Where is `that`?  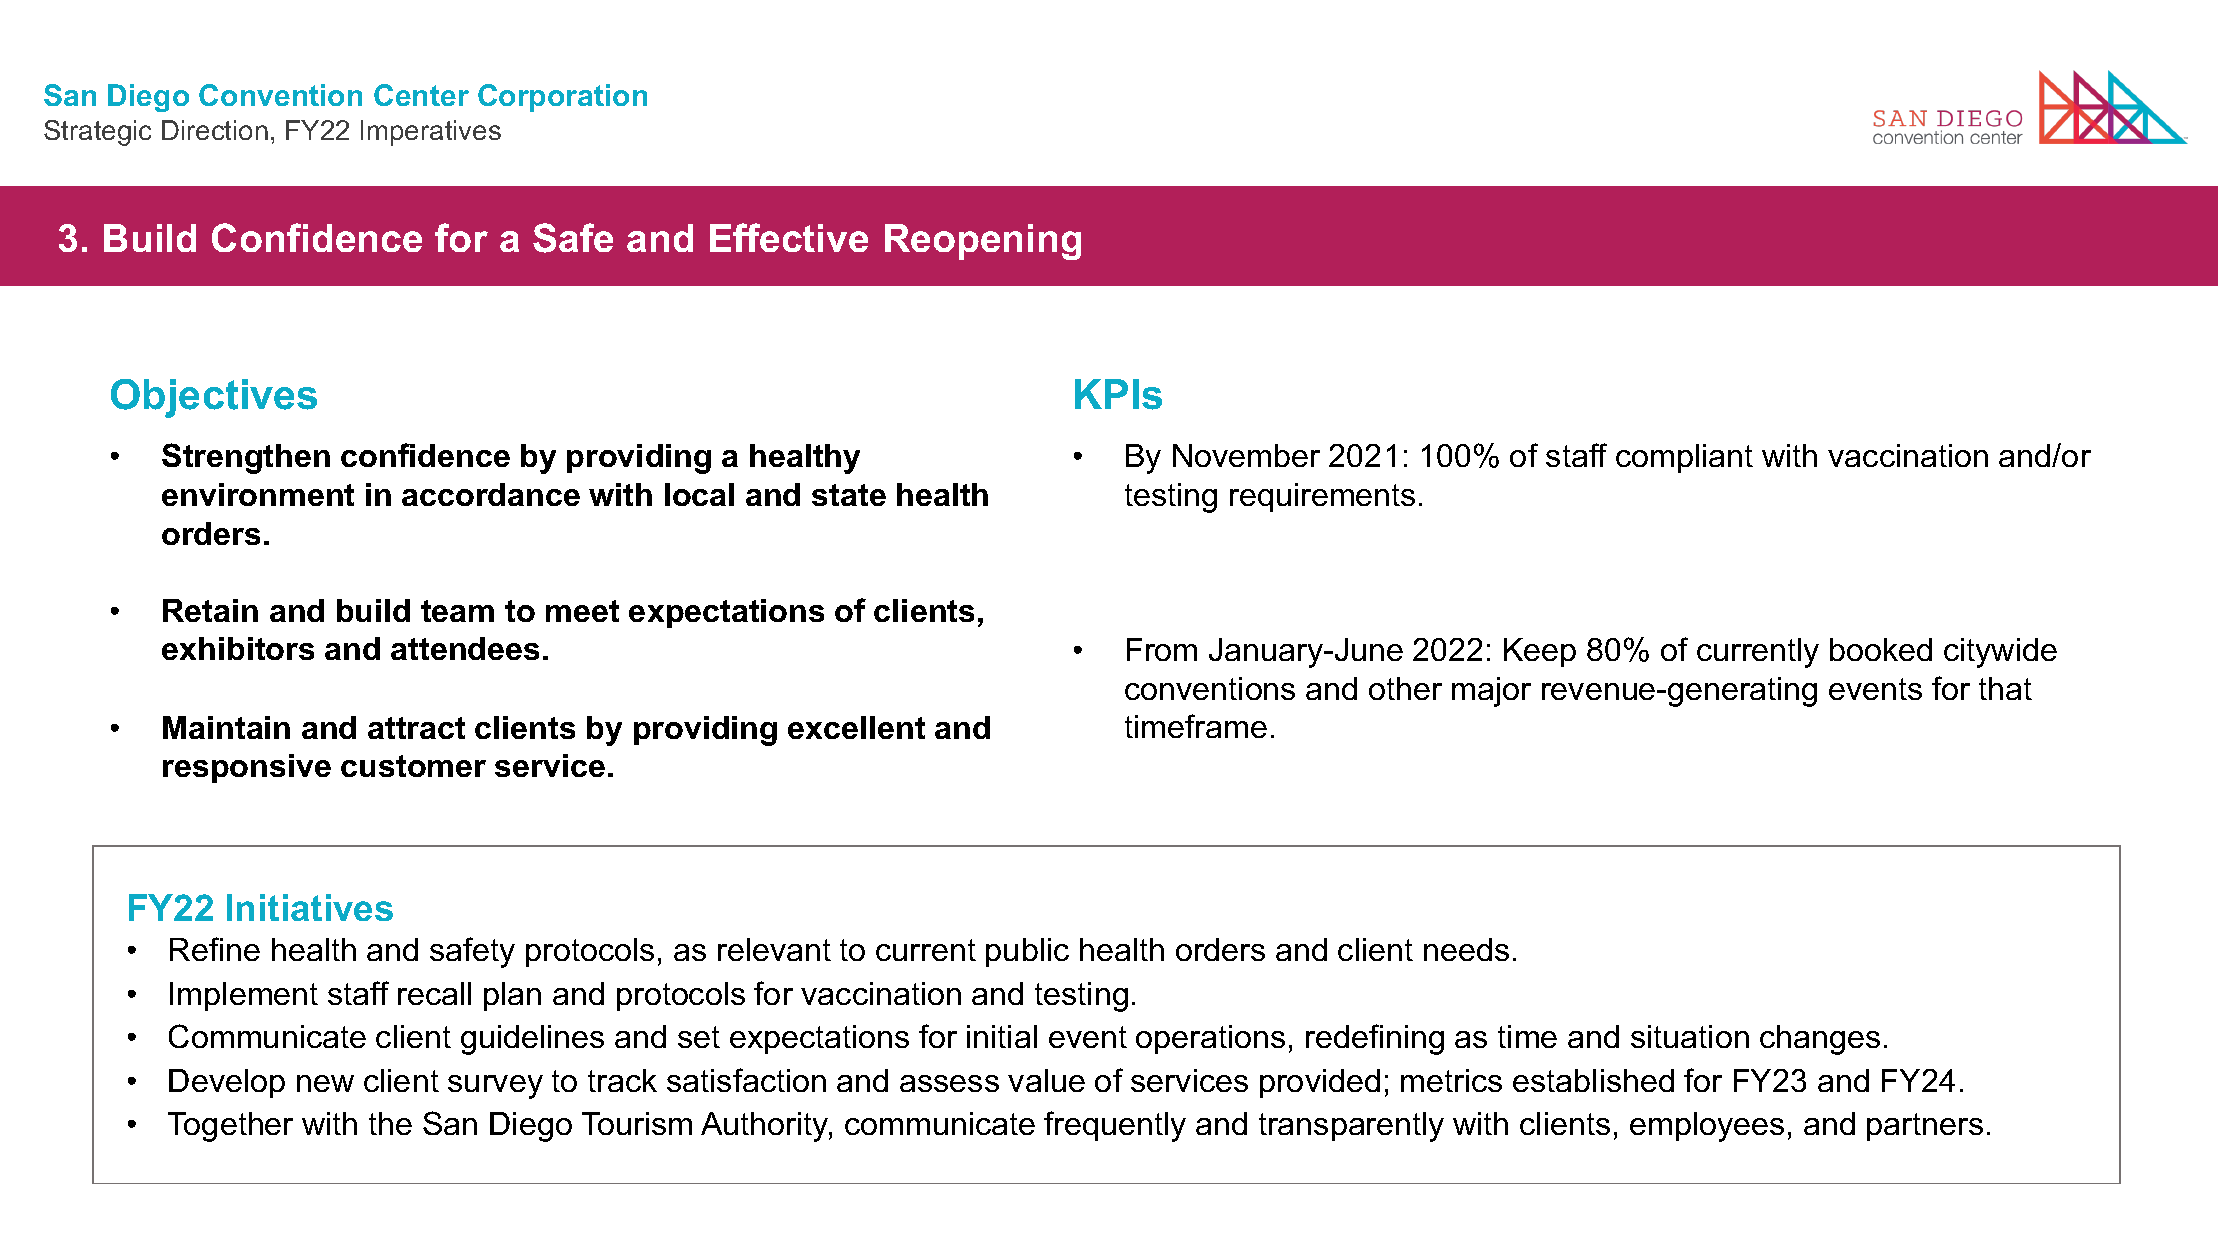 that is located at coordinates (2005, 688).
